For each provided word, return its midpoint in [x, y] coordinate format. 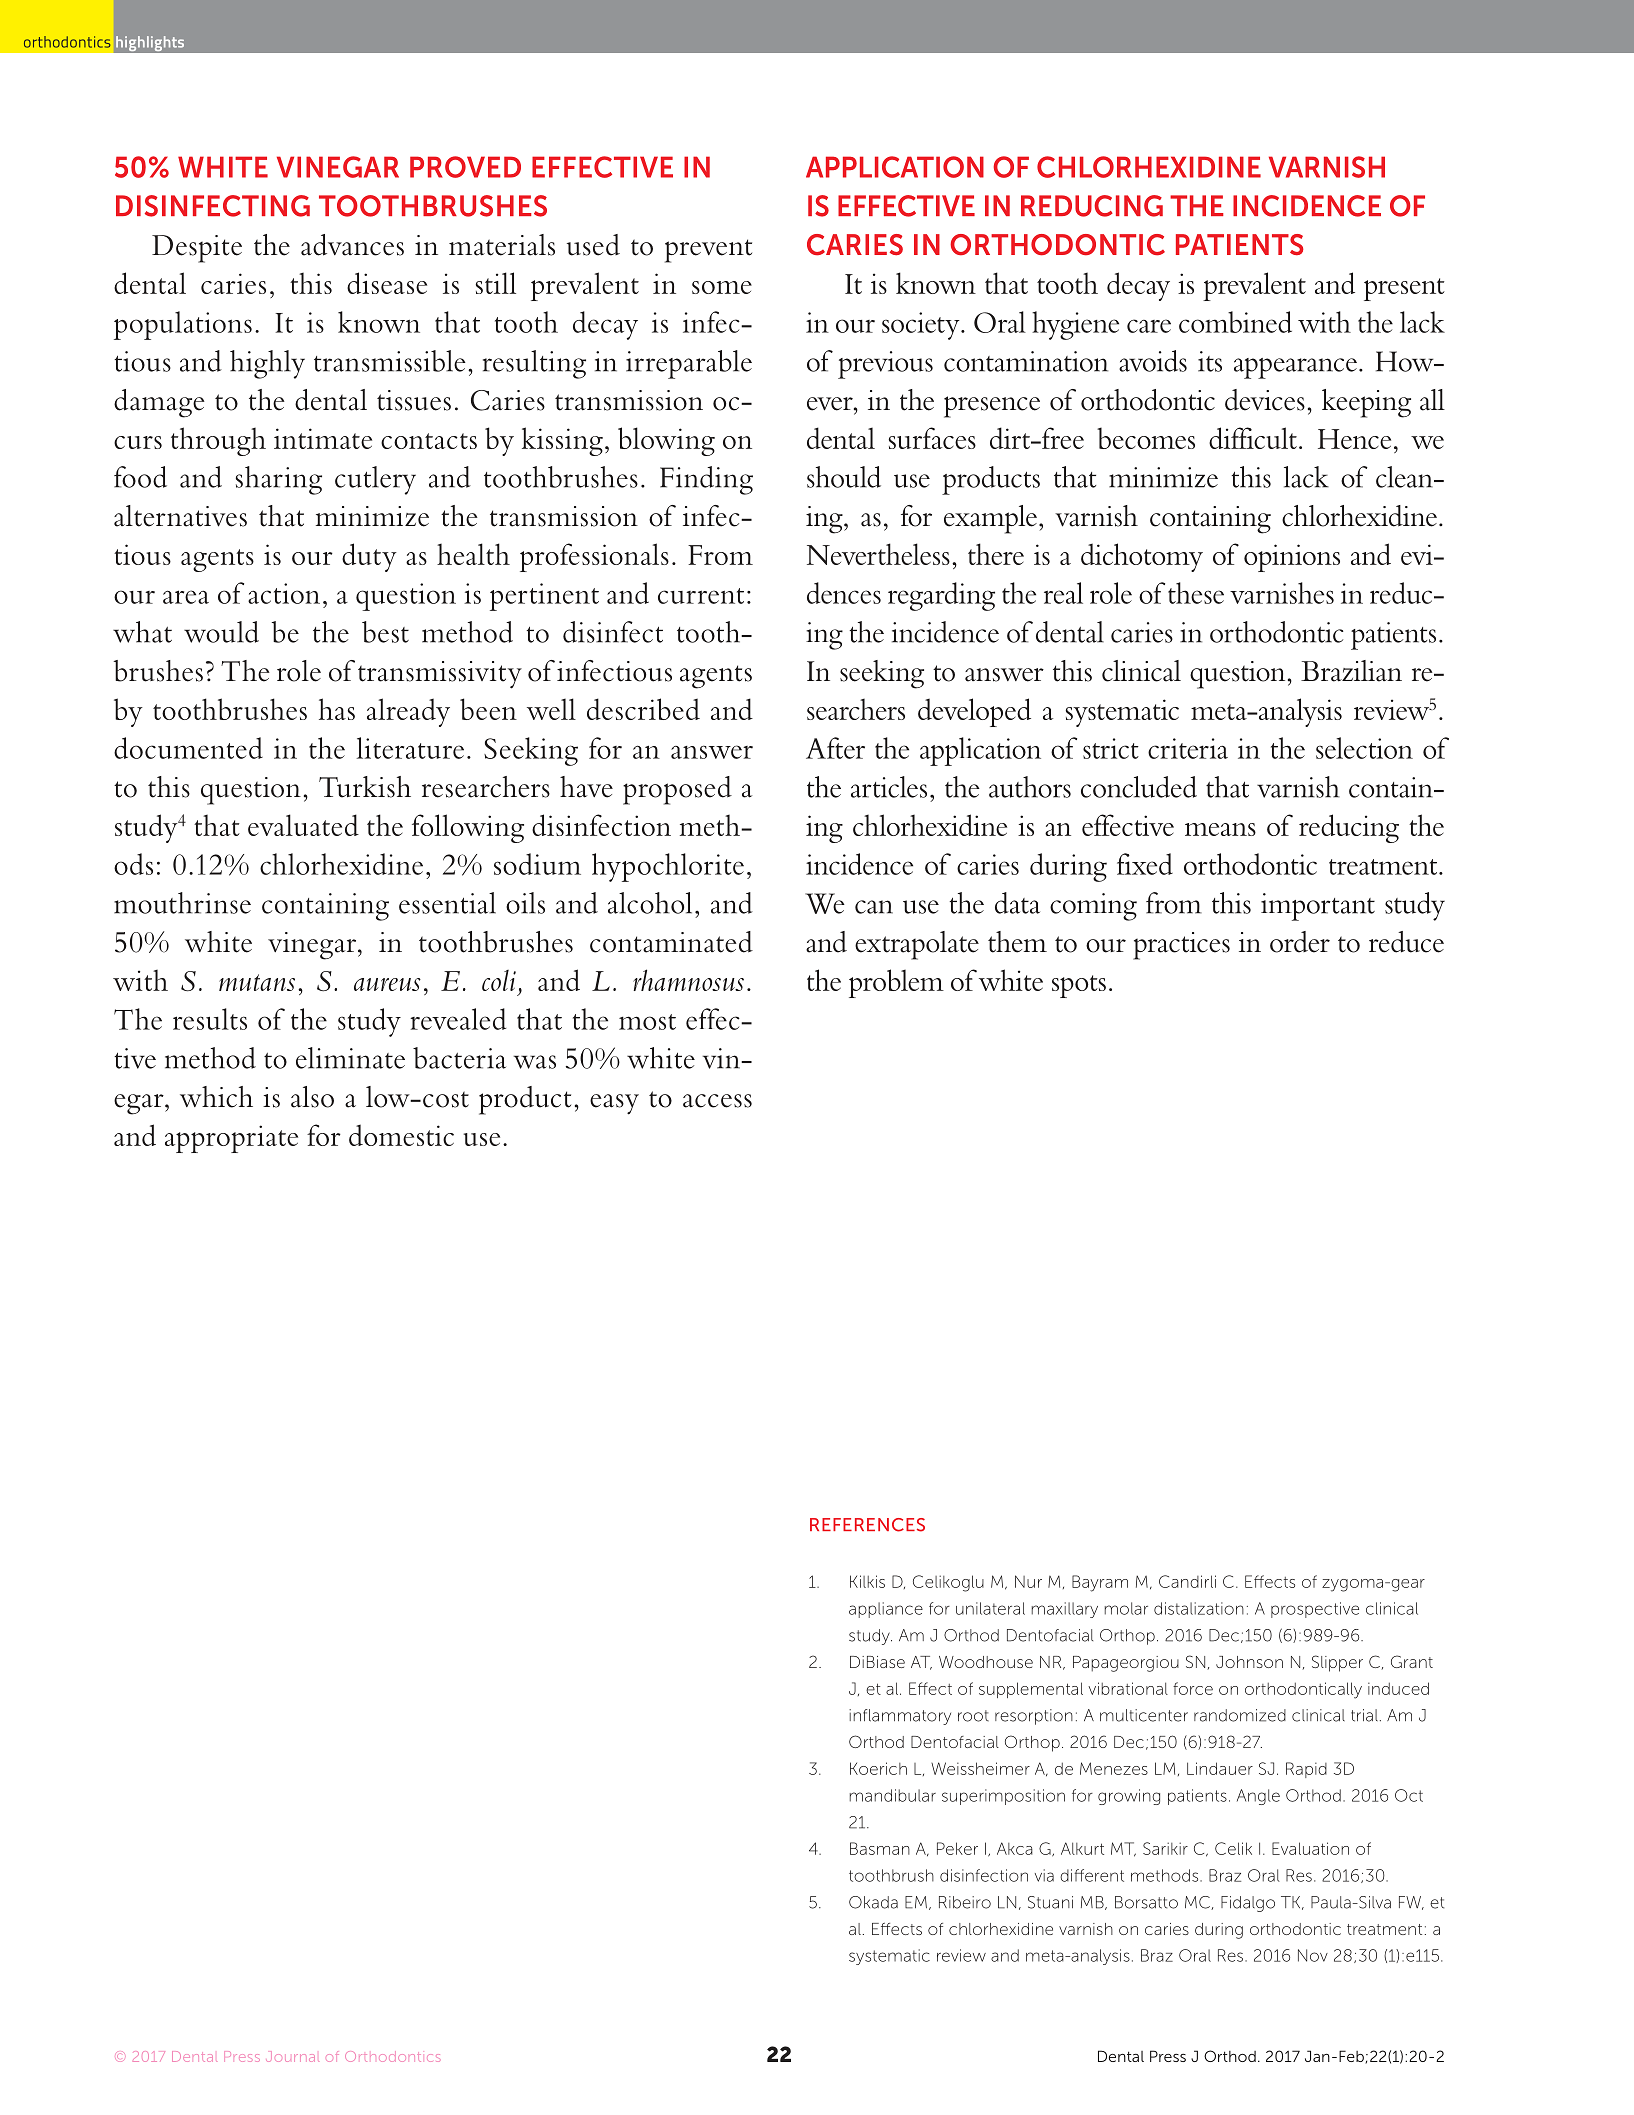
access [717, 1101]
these [1196, 593]
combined [1235, 322]
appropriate [231, 1139]
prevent [708, 251]
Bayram [1100, 1583]
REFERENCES [867, 1525]
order [1300, 942]
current [701, 596]
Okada [873, 1902]
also [312, 1097]
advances [352, 245]
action [284, 593]
